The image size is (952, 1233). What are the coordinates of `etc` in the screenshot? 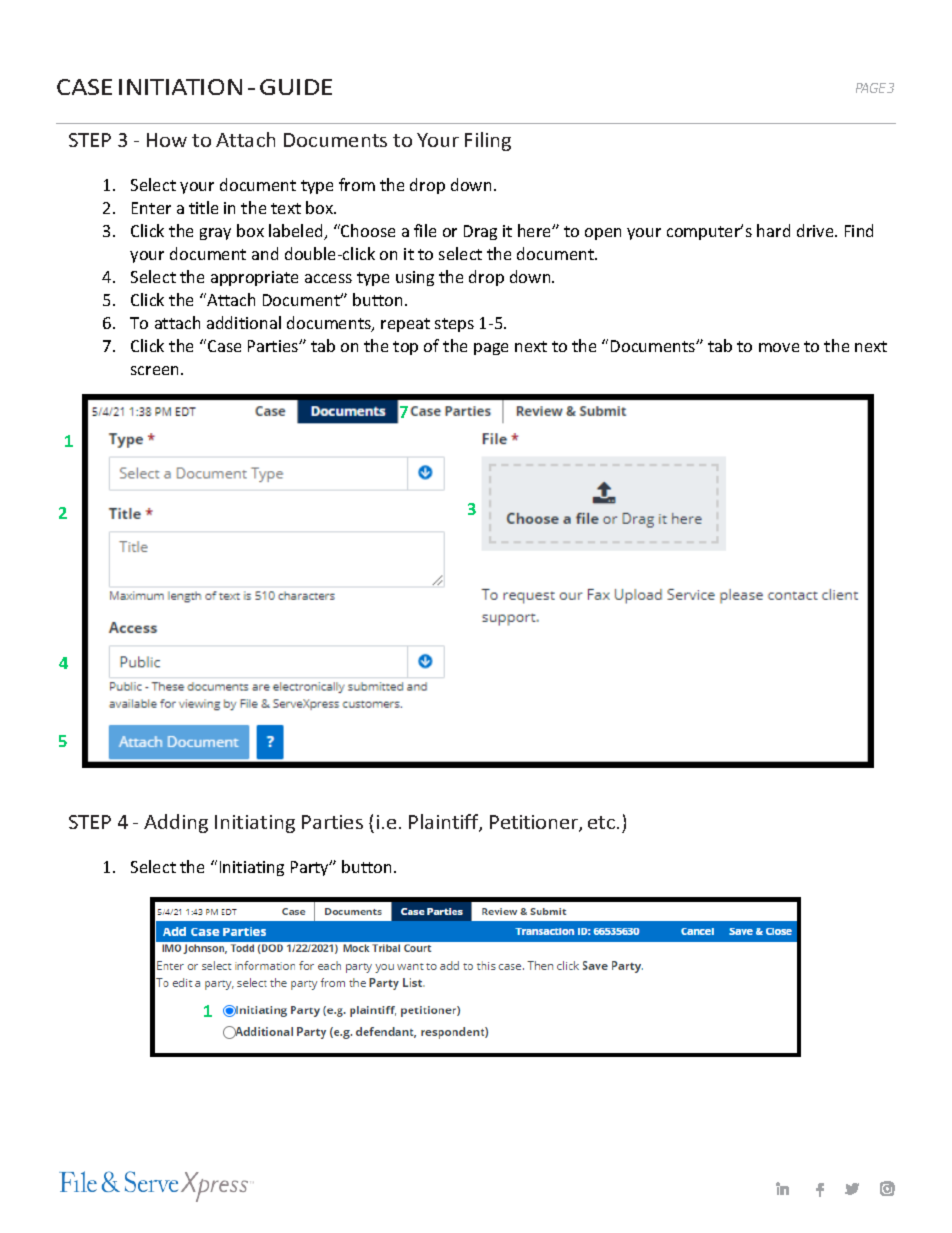 It's located at (603, 822).
